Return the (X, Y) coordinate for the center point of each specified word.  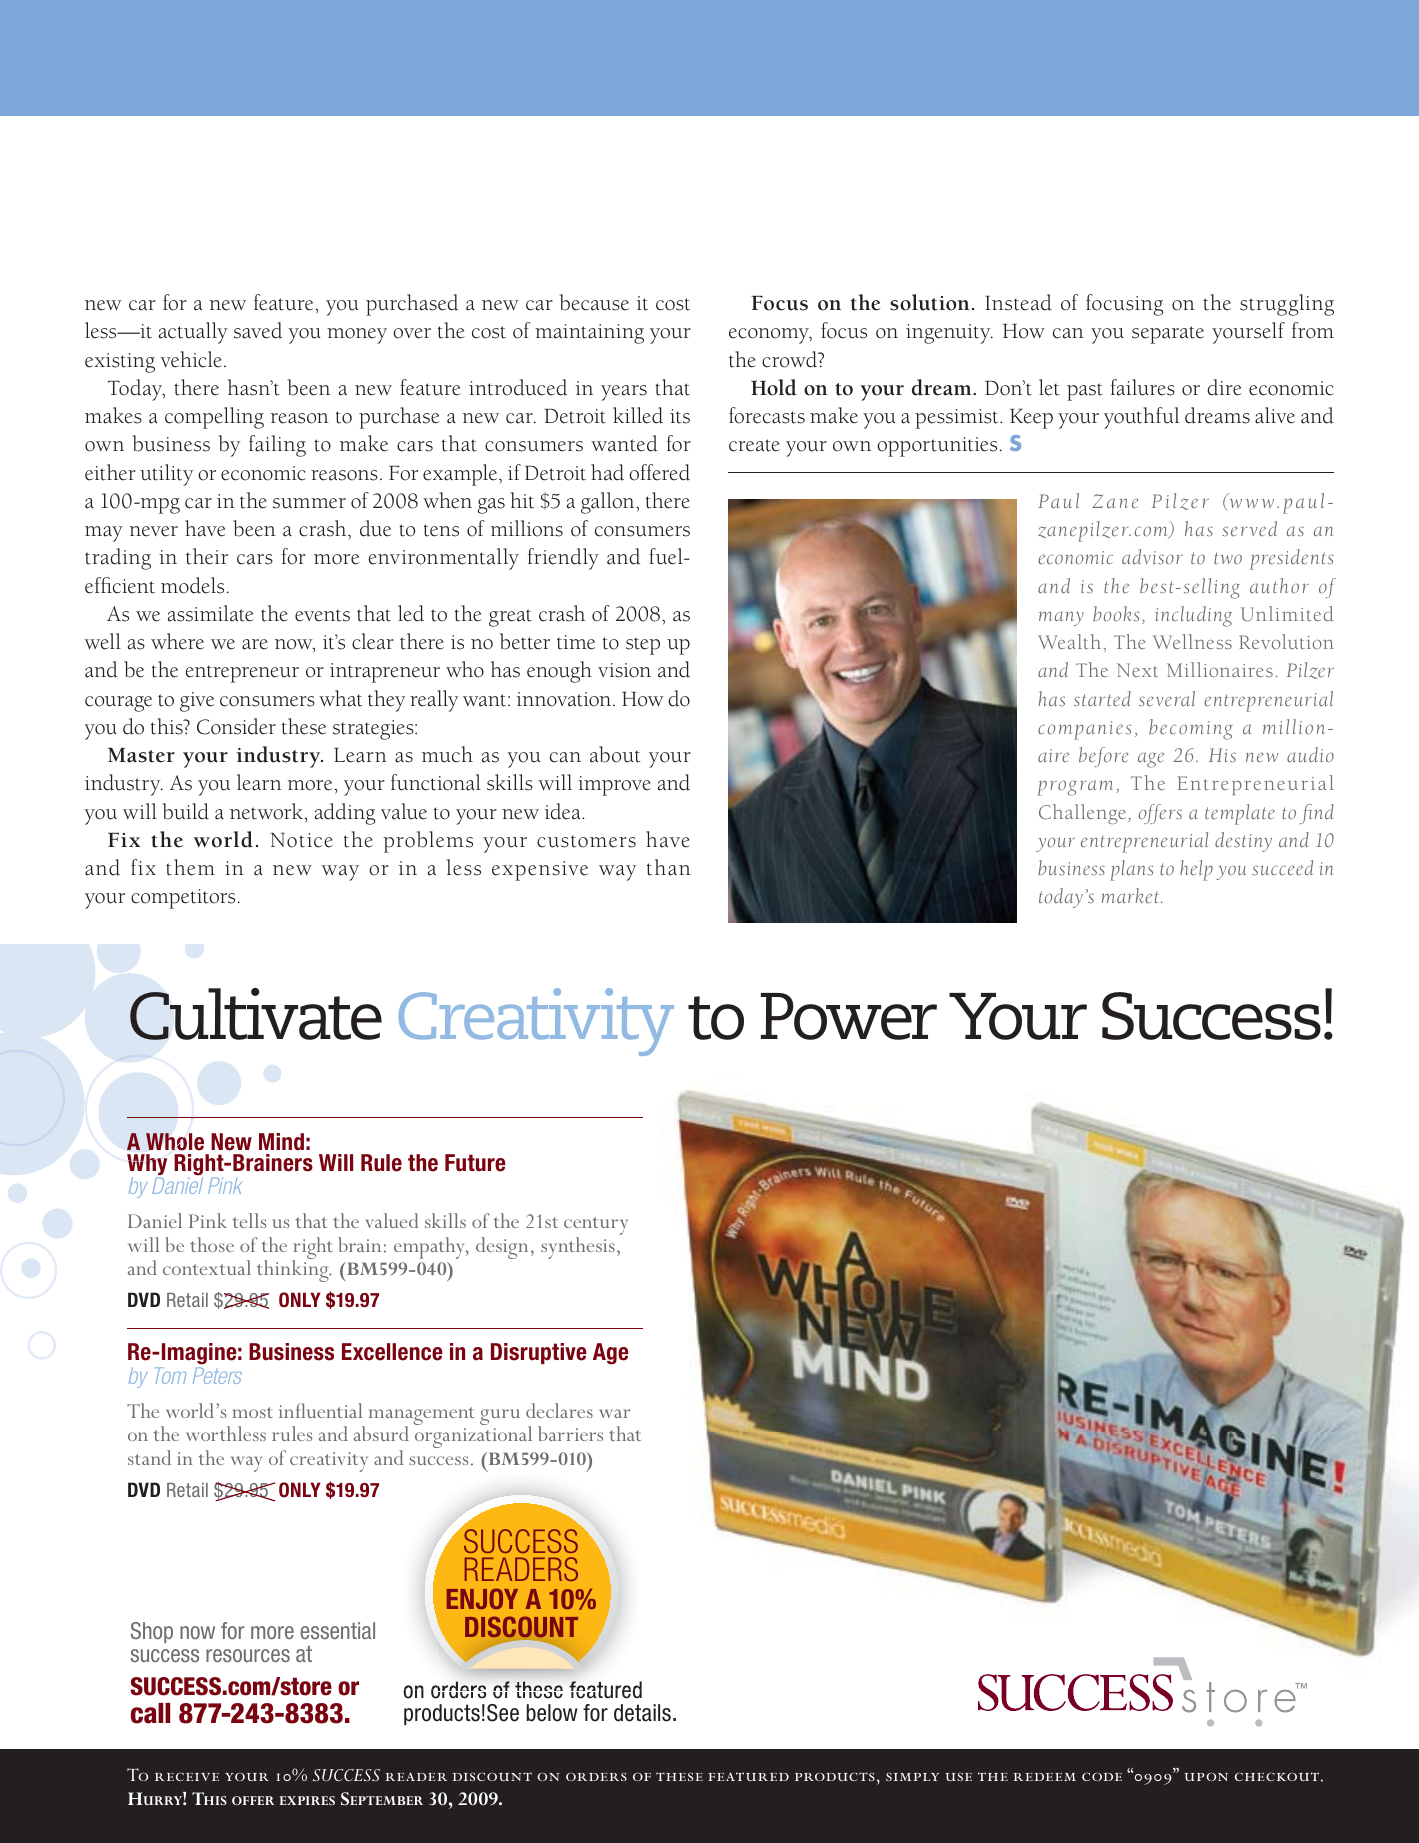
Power (849, 1016)
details (642, 1713)
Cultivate (256, 1014)
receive (187, 1776)
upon (1206, 1776)
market (1131, 896)
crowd (791, 359)
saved (258, 330)
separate (1168, 335)
